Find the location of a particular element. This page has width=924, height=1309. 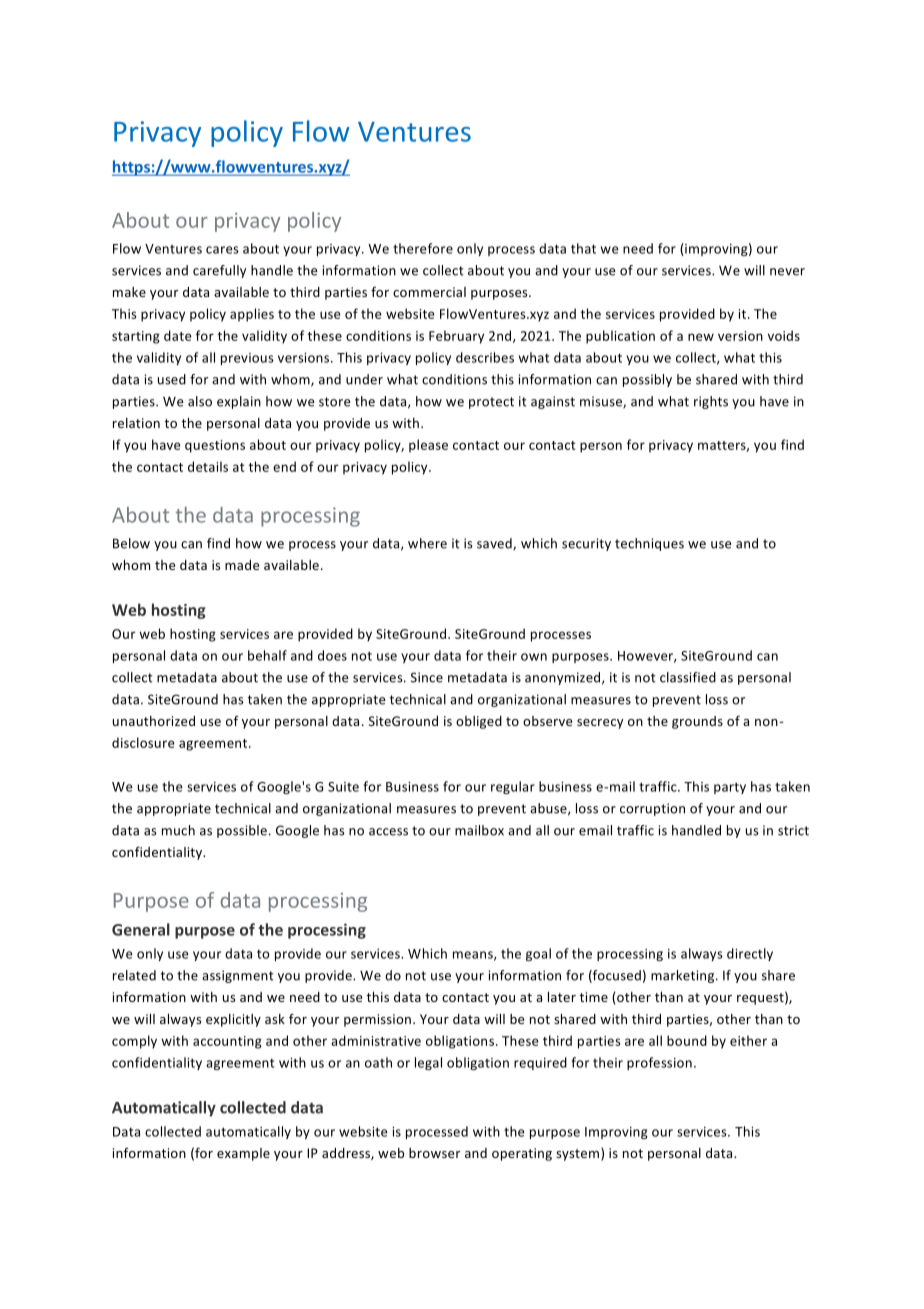

grounds is located at coordinates (697, 722).
